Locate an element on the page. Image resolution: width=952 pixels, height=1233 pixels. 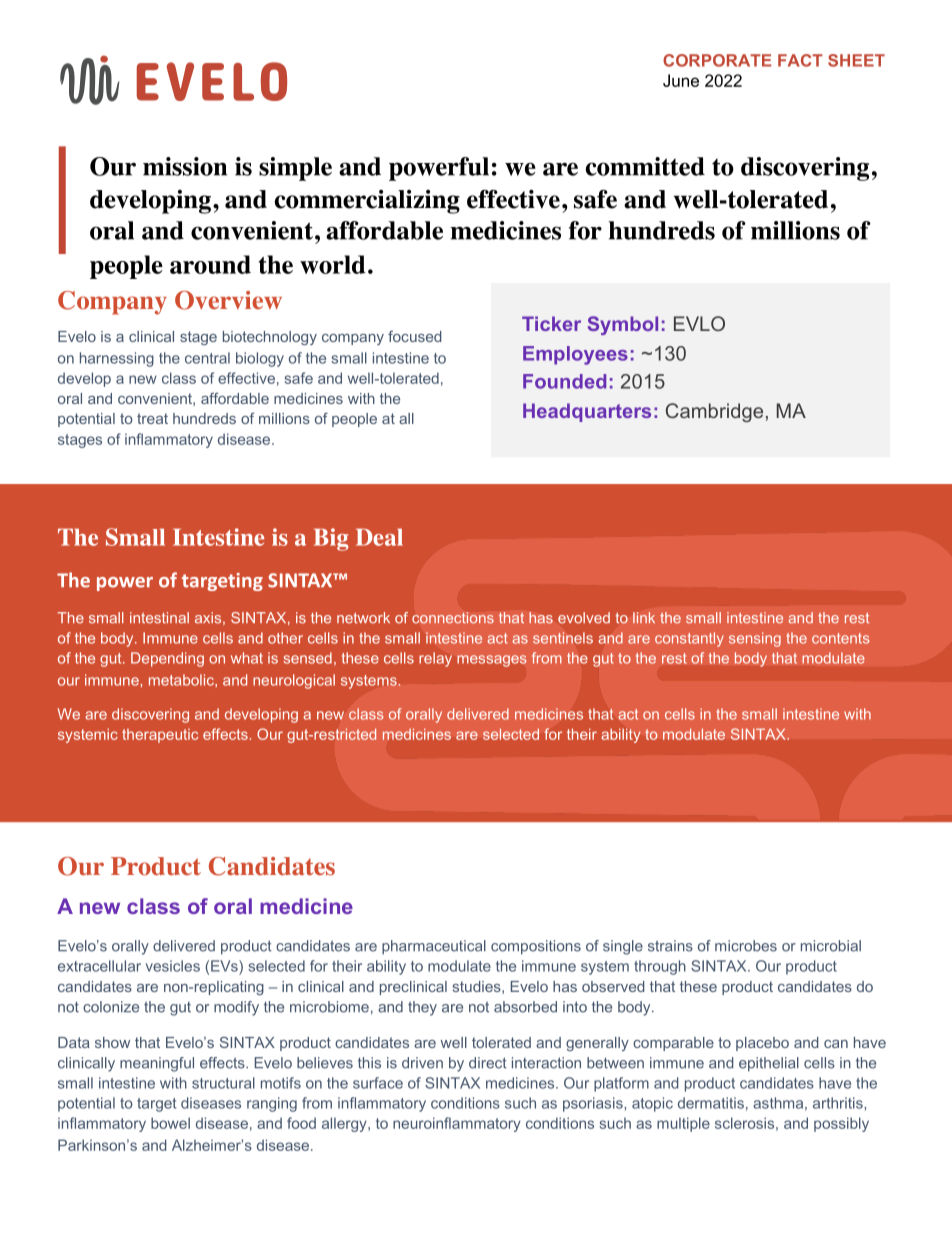
commercializing is located at coordinates (367, 201).
